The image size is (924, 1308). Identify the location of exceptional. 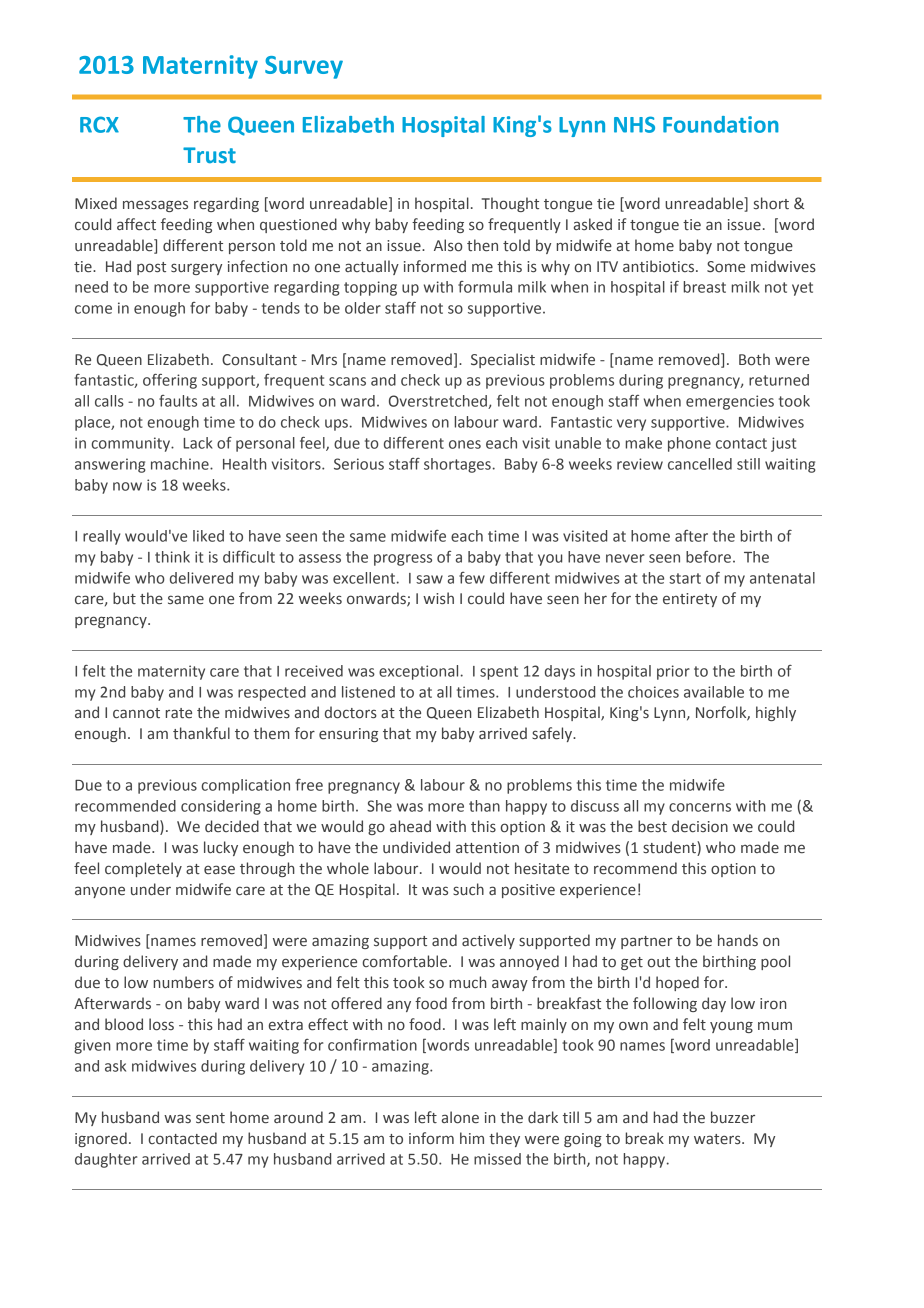
(418, 672).
